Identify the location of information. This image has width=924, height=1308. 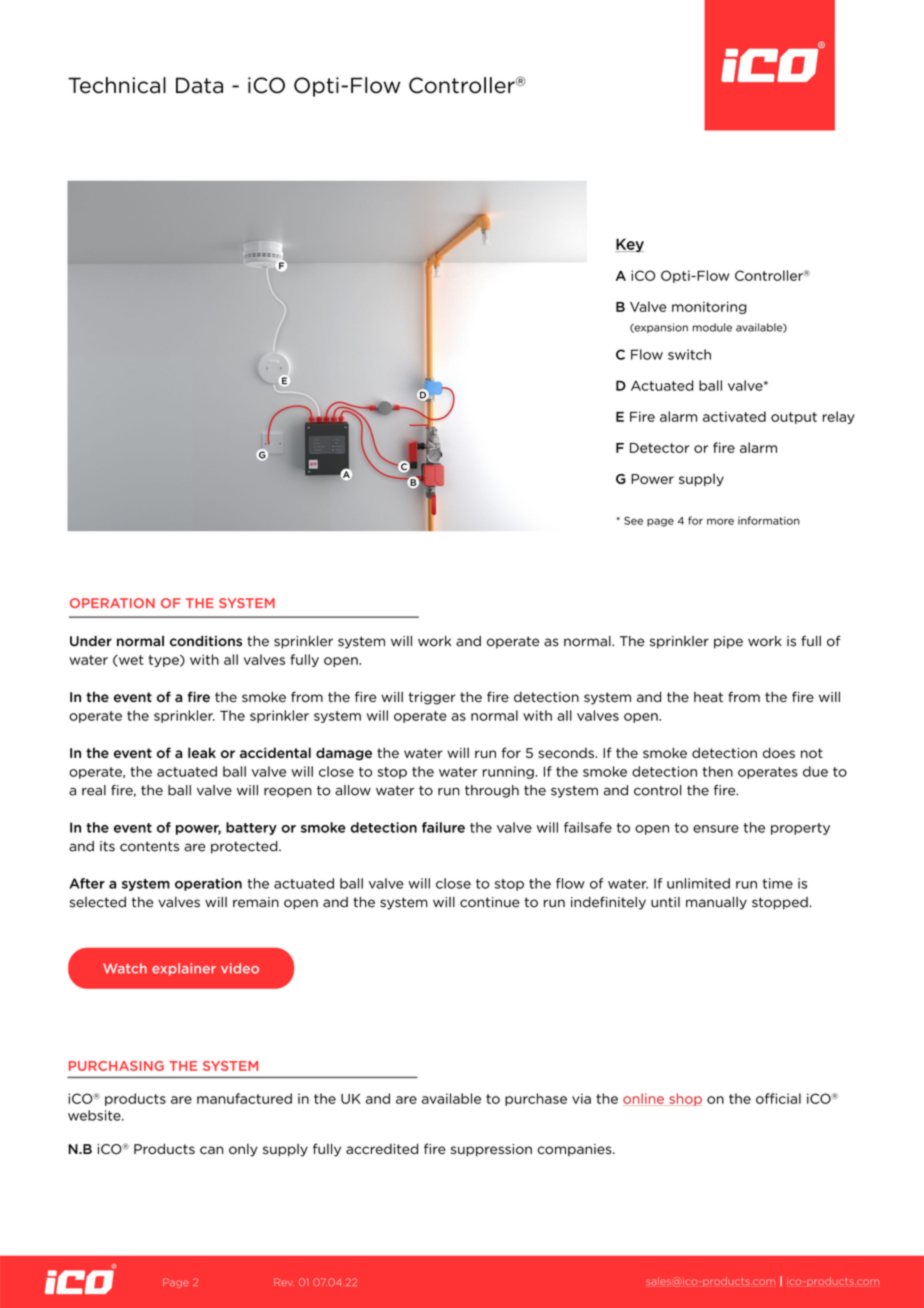
(769, 520).
